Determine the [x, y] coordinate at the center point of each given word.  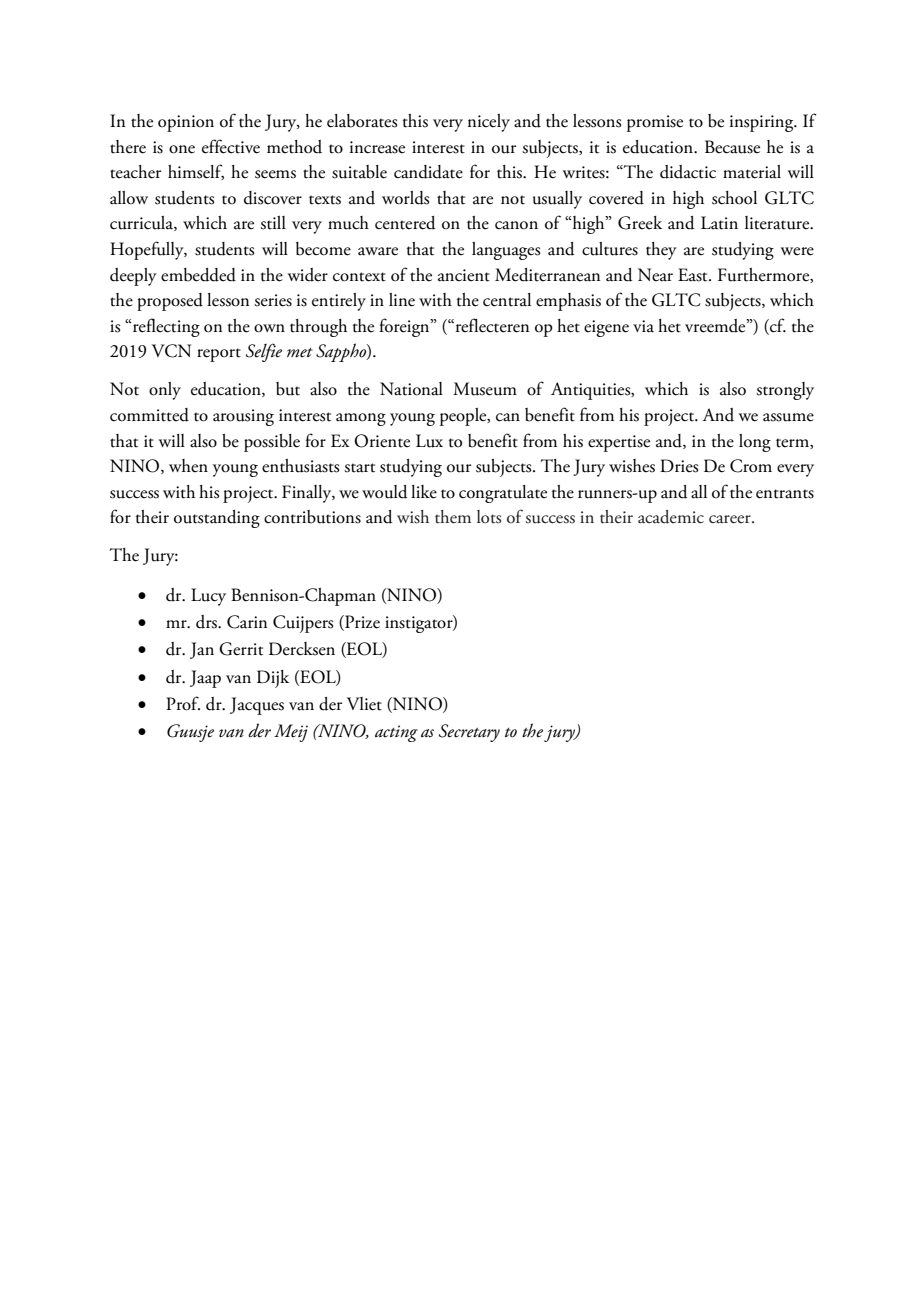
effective [231, 146]
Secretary [469, 733]
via [643, 326]
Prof [183, 703]
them [453, 517]
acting [396, 733]
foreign [405, 327]
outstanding [217, 519]
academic [671, 517]
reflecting [165, 327]
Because [732, 147]
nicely [489, 123]
